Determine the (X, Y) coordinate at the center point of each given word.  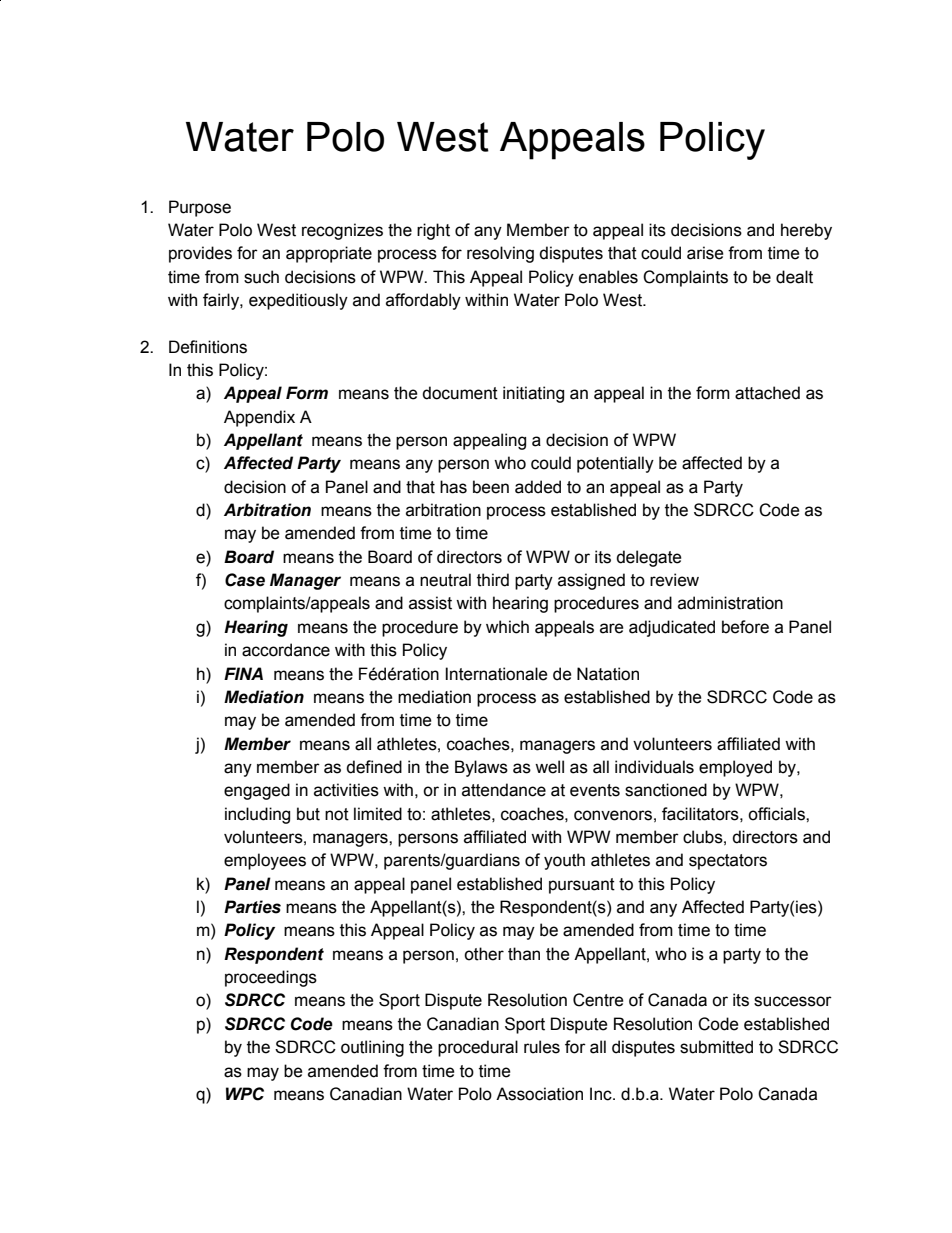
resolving (500, 254)
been (491, 487)
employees (265, 861)
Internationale (496, 674)
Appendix (259, 418)
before (745, 627)
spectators (728, 862)
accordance (286, 650)
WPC (245, 1094)
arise (705, 253)
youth (564, 861)
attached (767, 393)
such (261, 277)
